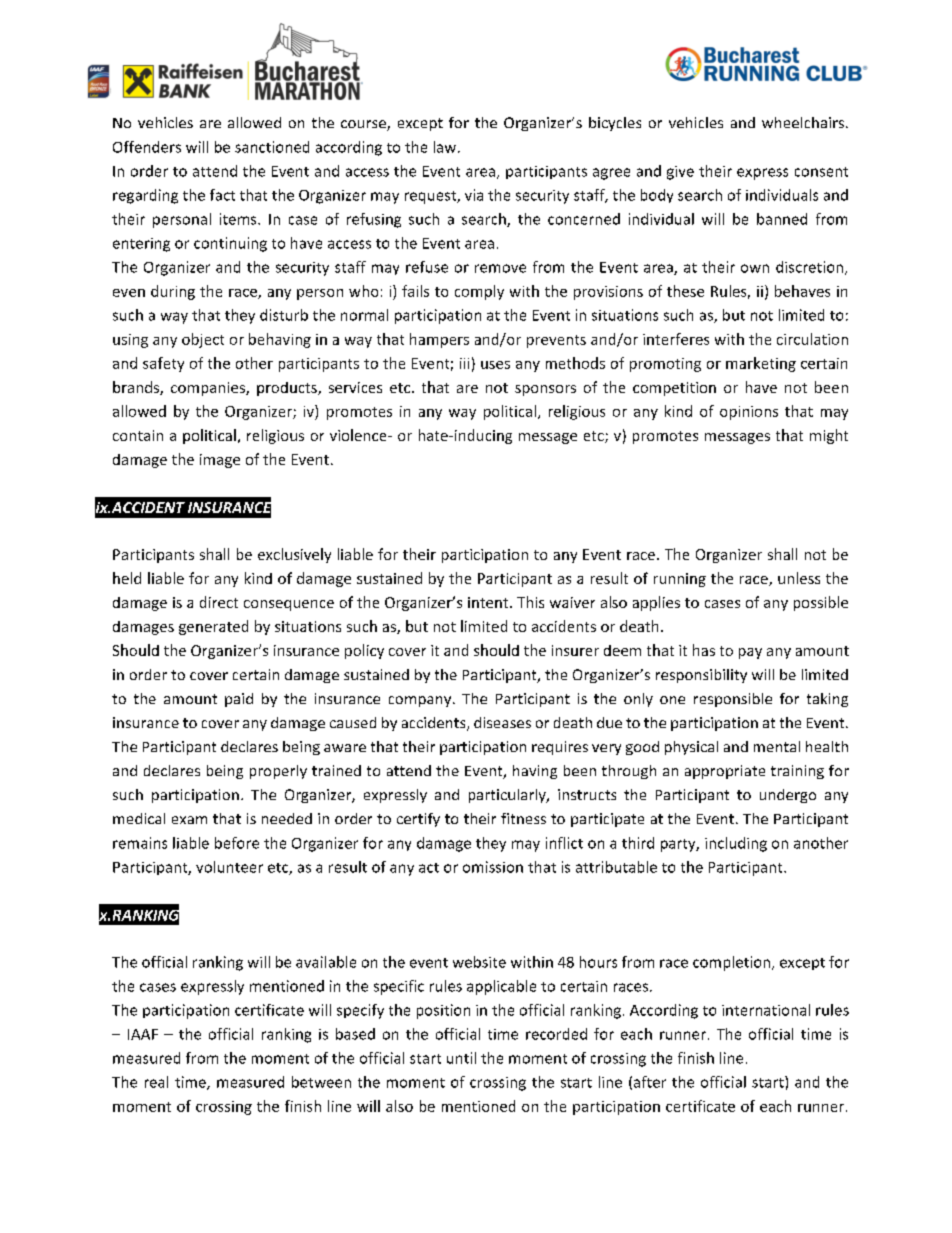  What do you see at coordinates (239, 700) in the page?
I see `paid` at bounding box center [239, 700].
